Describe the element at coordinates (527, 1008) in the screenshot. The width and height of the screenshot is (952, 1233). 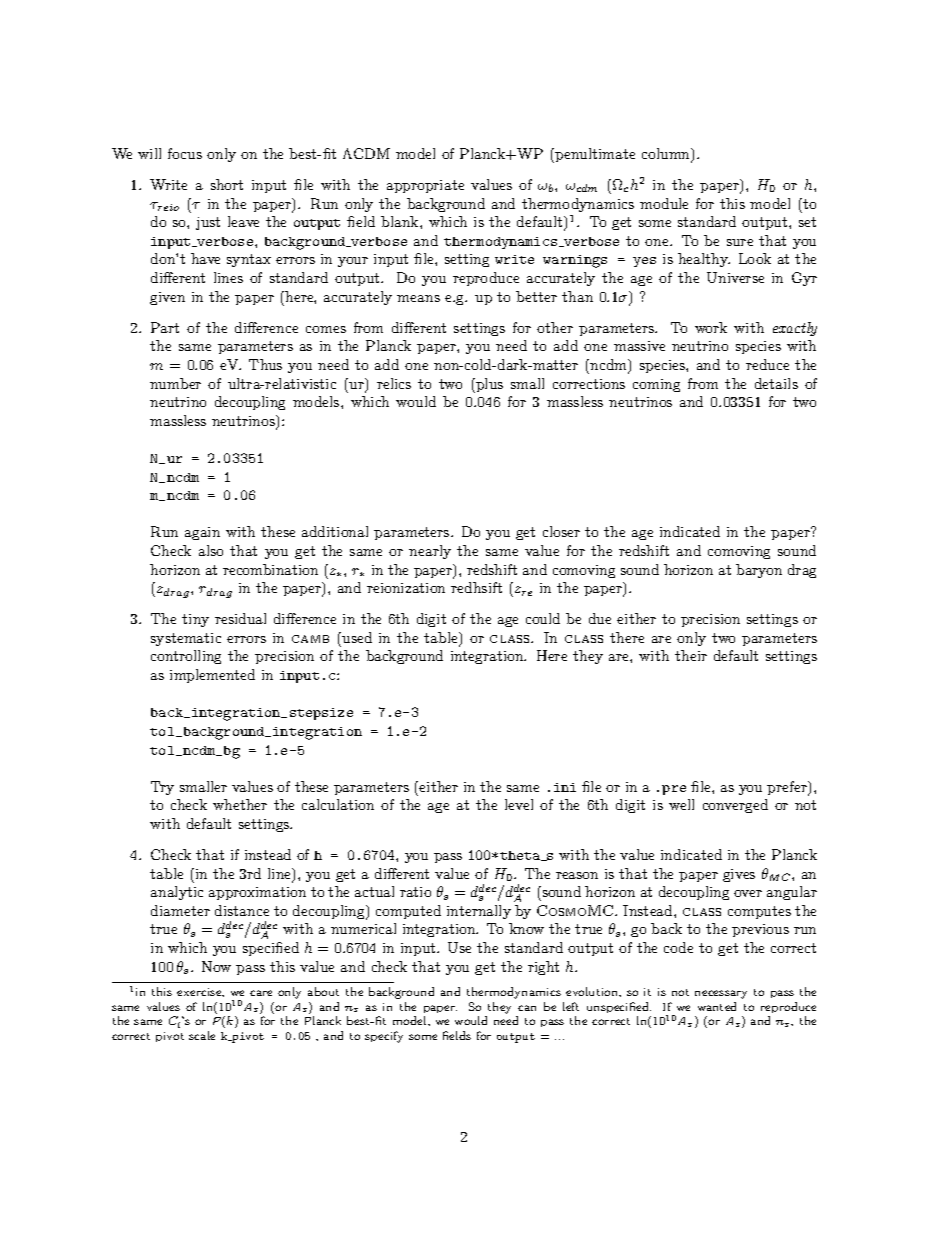
I see `can` at that location.
